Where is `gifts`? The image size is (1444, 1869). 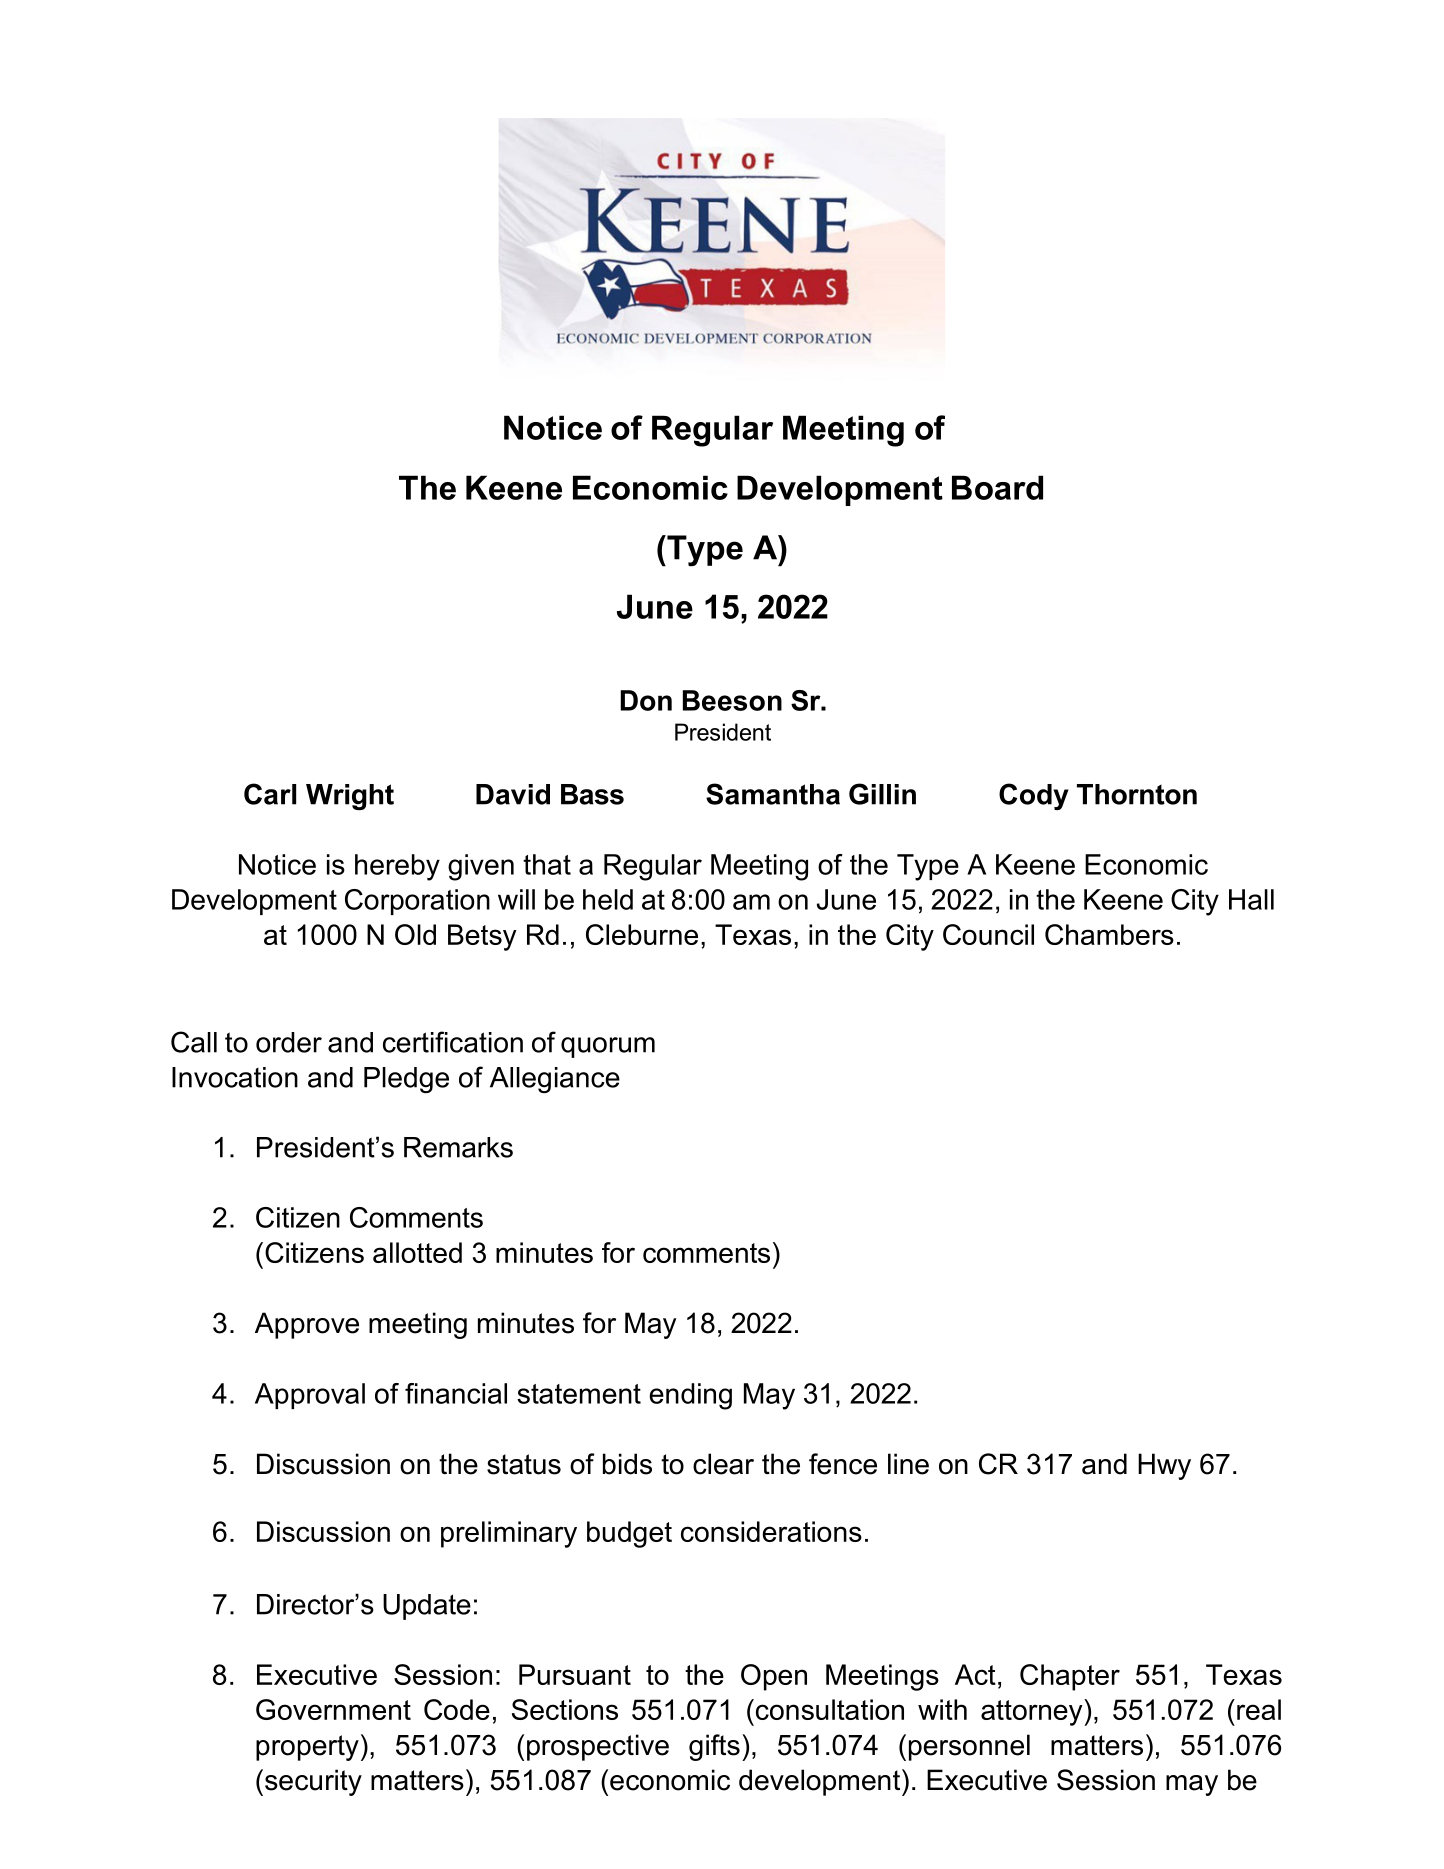
gifts is located at coordinates (714, 1747).
